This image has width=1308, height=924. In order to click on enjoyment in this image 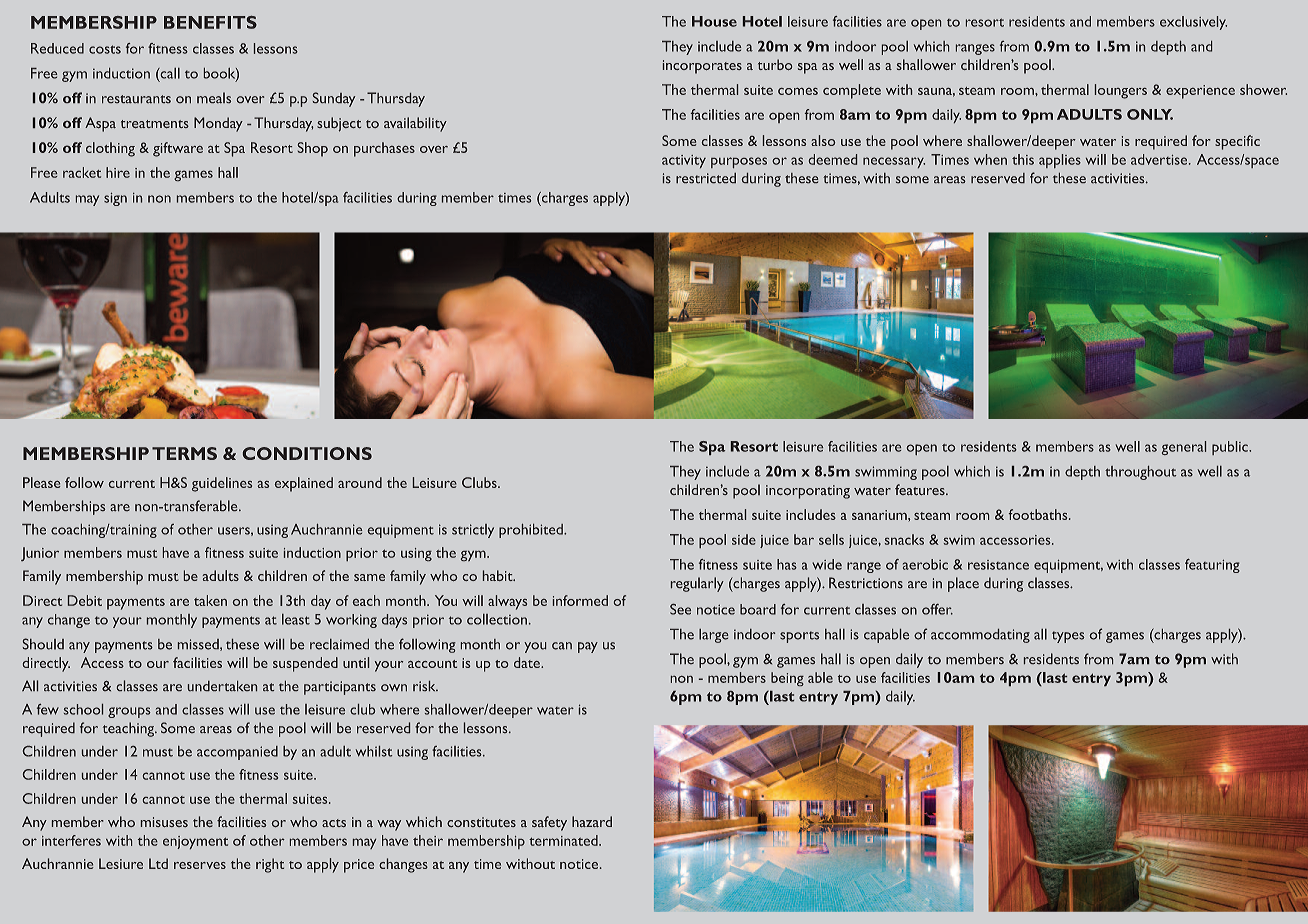, I will do `click(195, 842)`.
